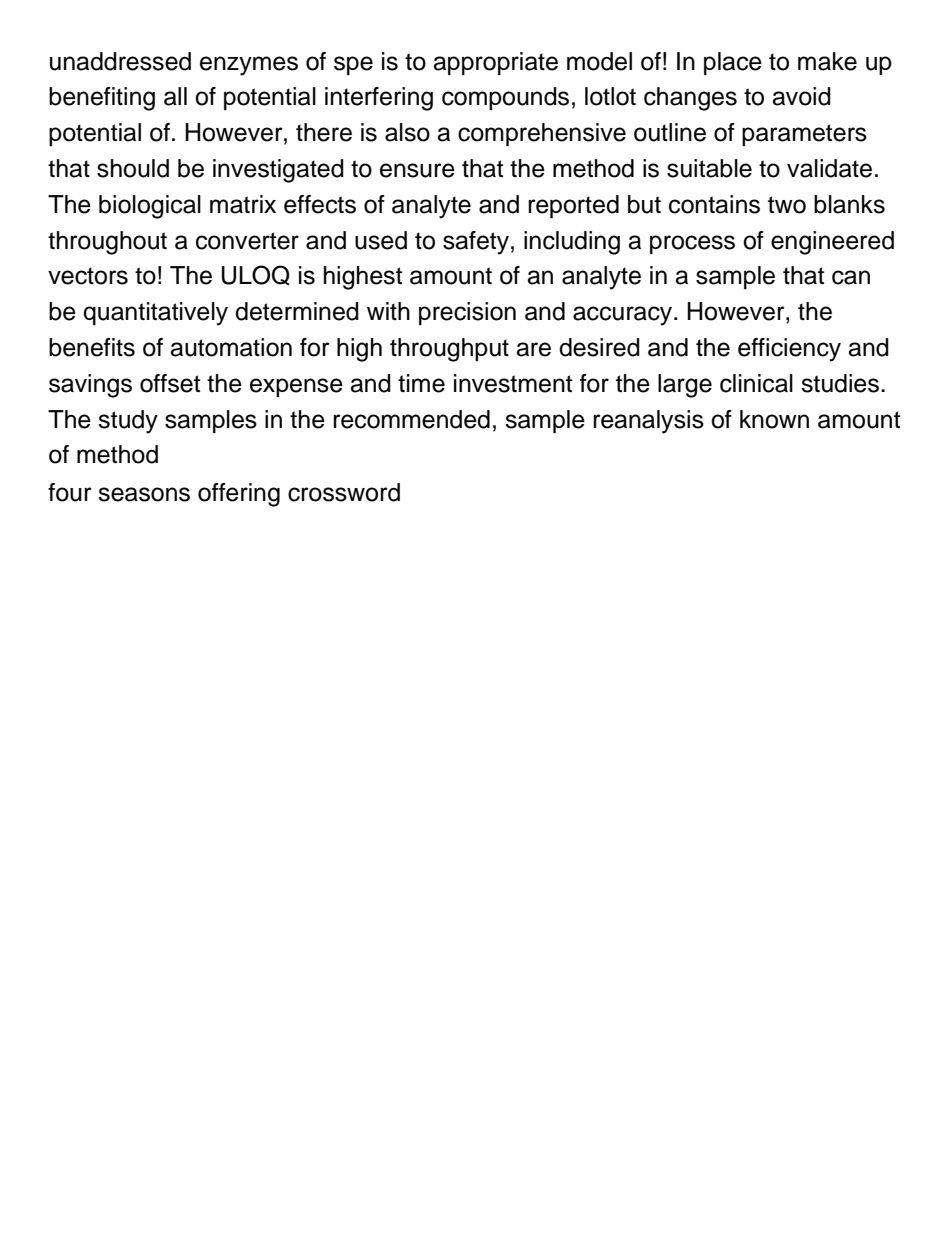 Image resolution: width=952 pixels, height=1233 pixels. What do you see at coordinates (344, 492) in the image?
I see `crossword` at bounding box center [344, 492].
